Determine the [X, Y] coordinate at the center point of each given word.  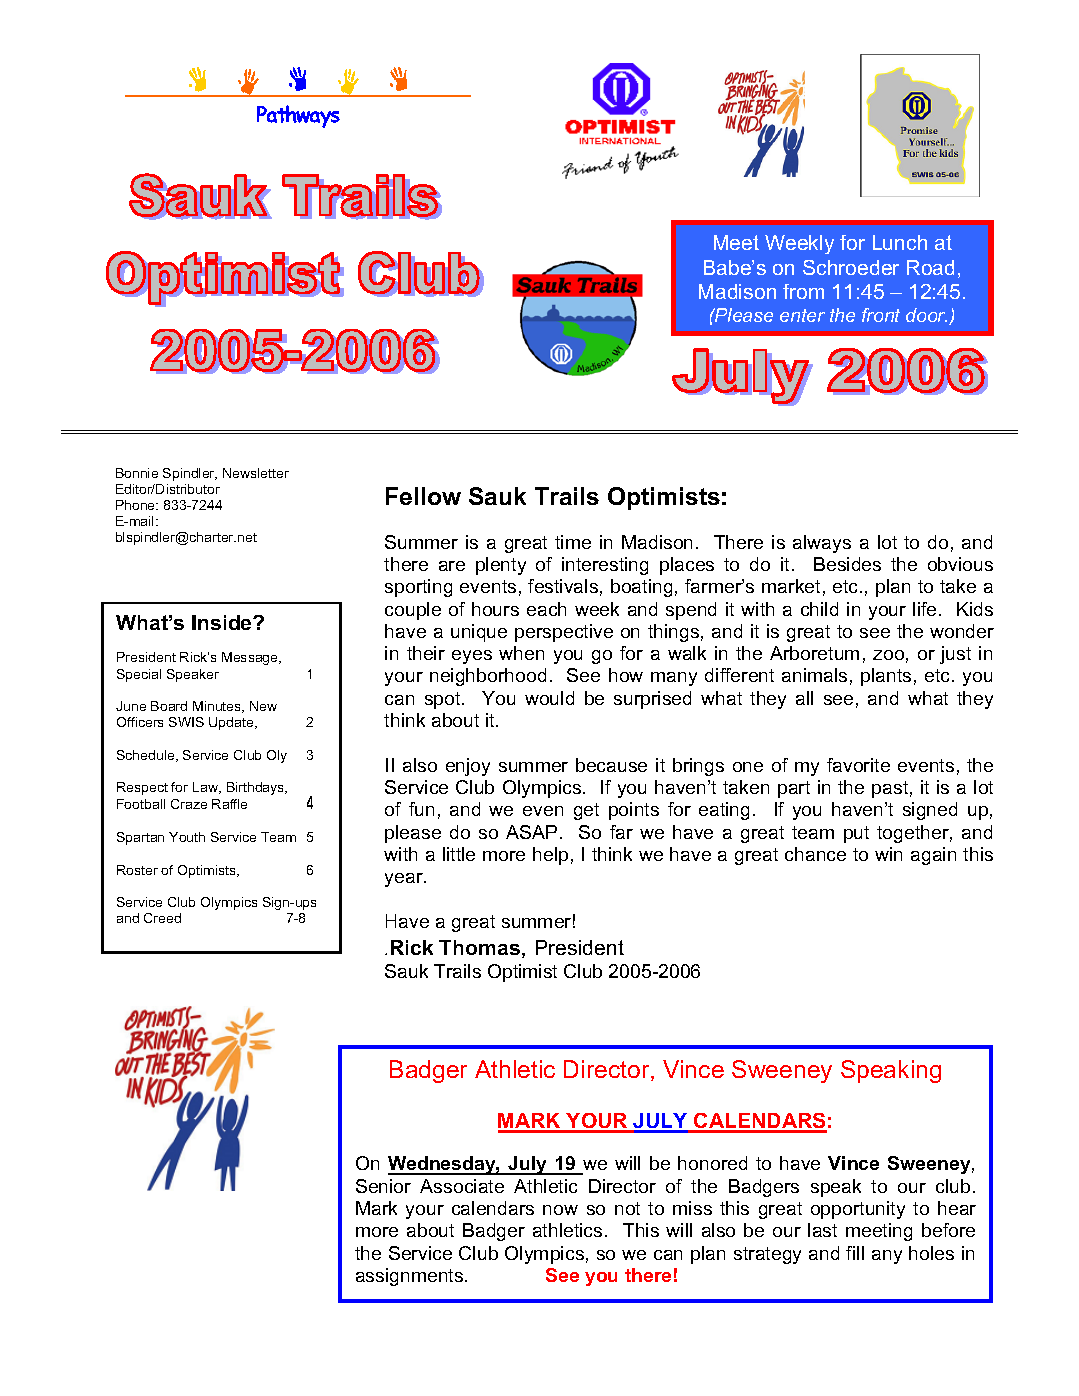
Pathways [298, 116]
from [803, 291]
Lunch [900, 242]
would [549, 698]
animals [814, 675]
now [560, 1210]
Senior [383, 1186]
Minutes [218, 707]
